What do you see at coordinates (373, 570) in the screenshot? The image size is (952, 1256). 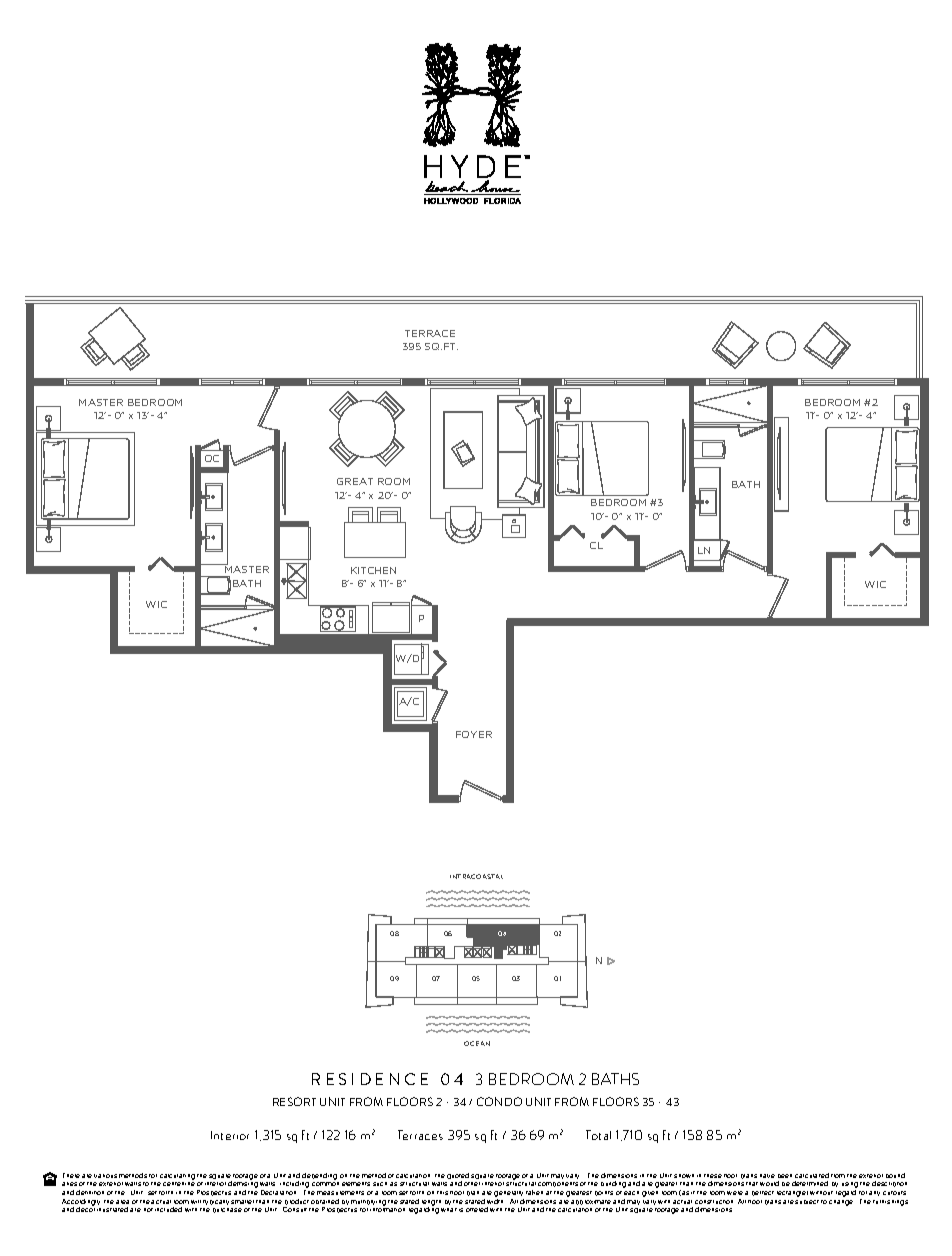 I see `KITCHEN` at bounding box center [373, 570].
